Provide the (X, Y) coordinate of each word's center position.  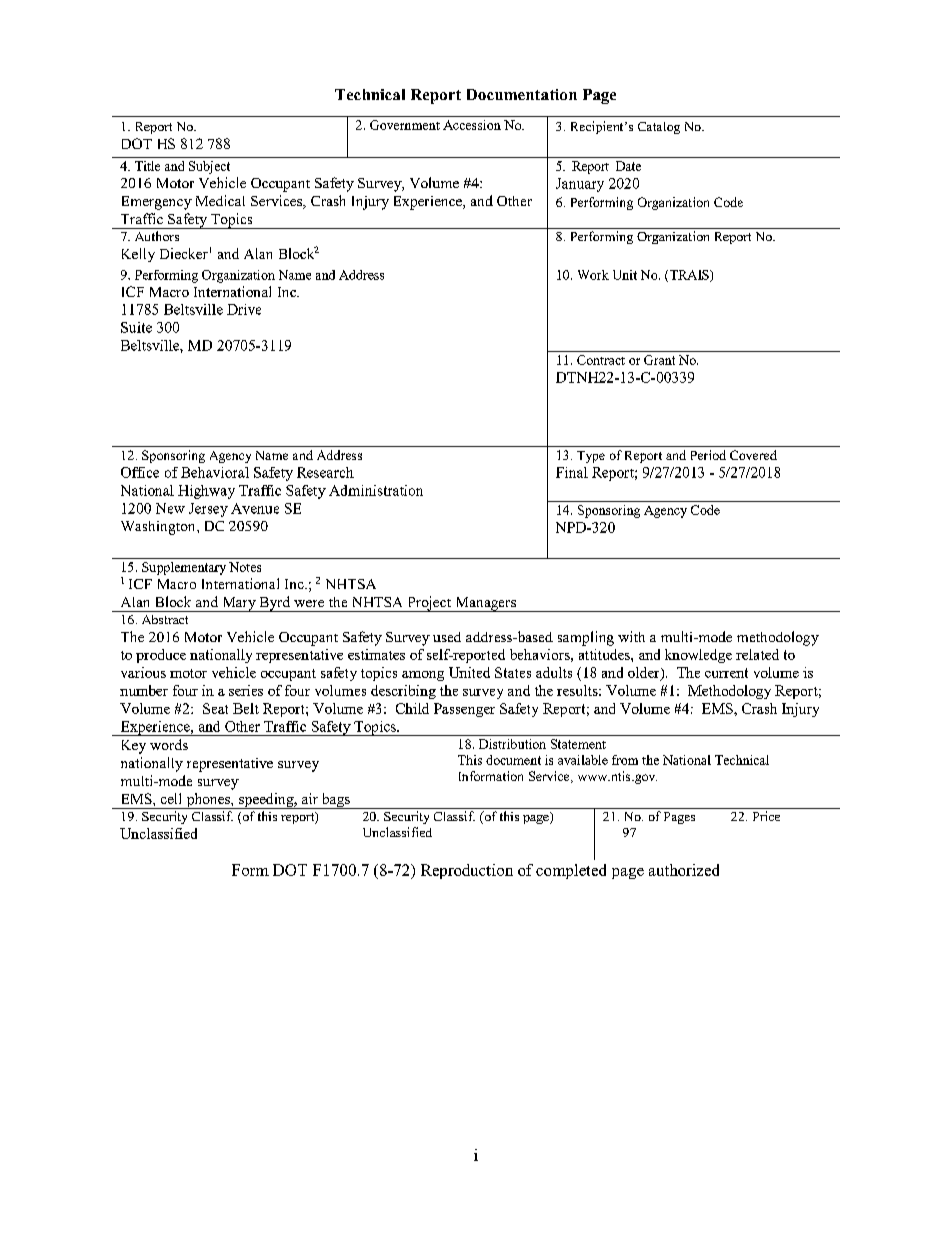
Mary (239, 604)
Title (147, 166)
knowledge (698, 656)
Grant (659, 360)
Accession (472, 125)
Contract (601, 360)
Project (429, 604)
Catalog (659, 128)
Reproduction (467, 871)
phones (208, 801)
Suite (136, 327)
